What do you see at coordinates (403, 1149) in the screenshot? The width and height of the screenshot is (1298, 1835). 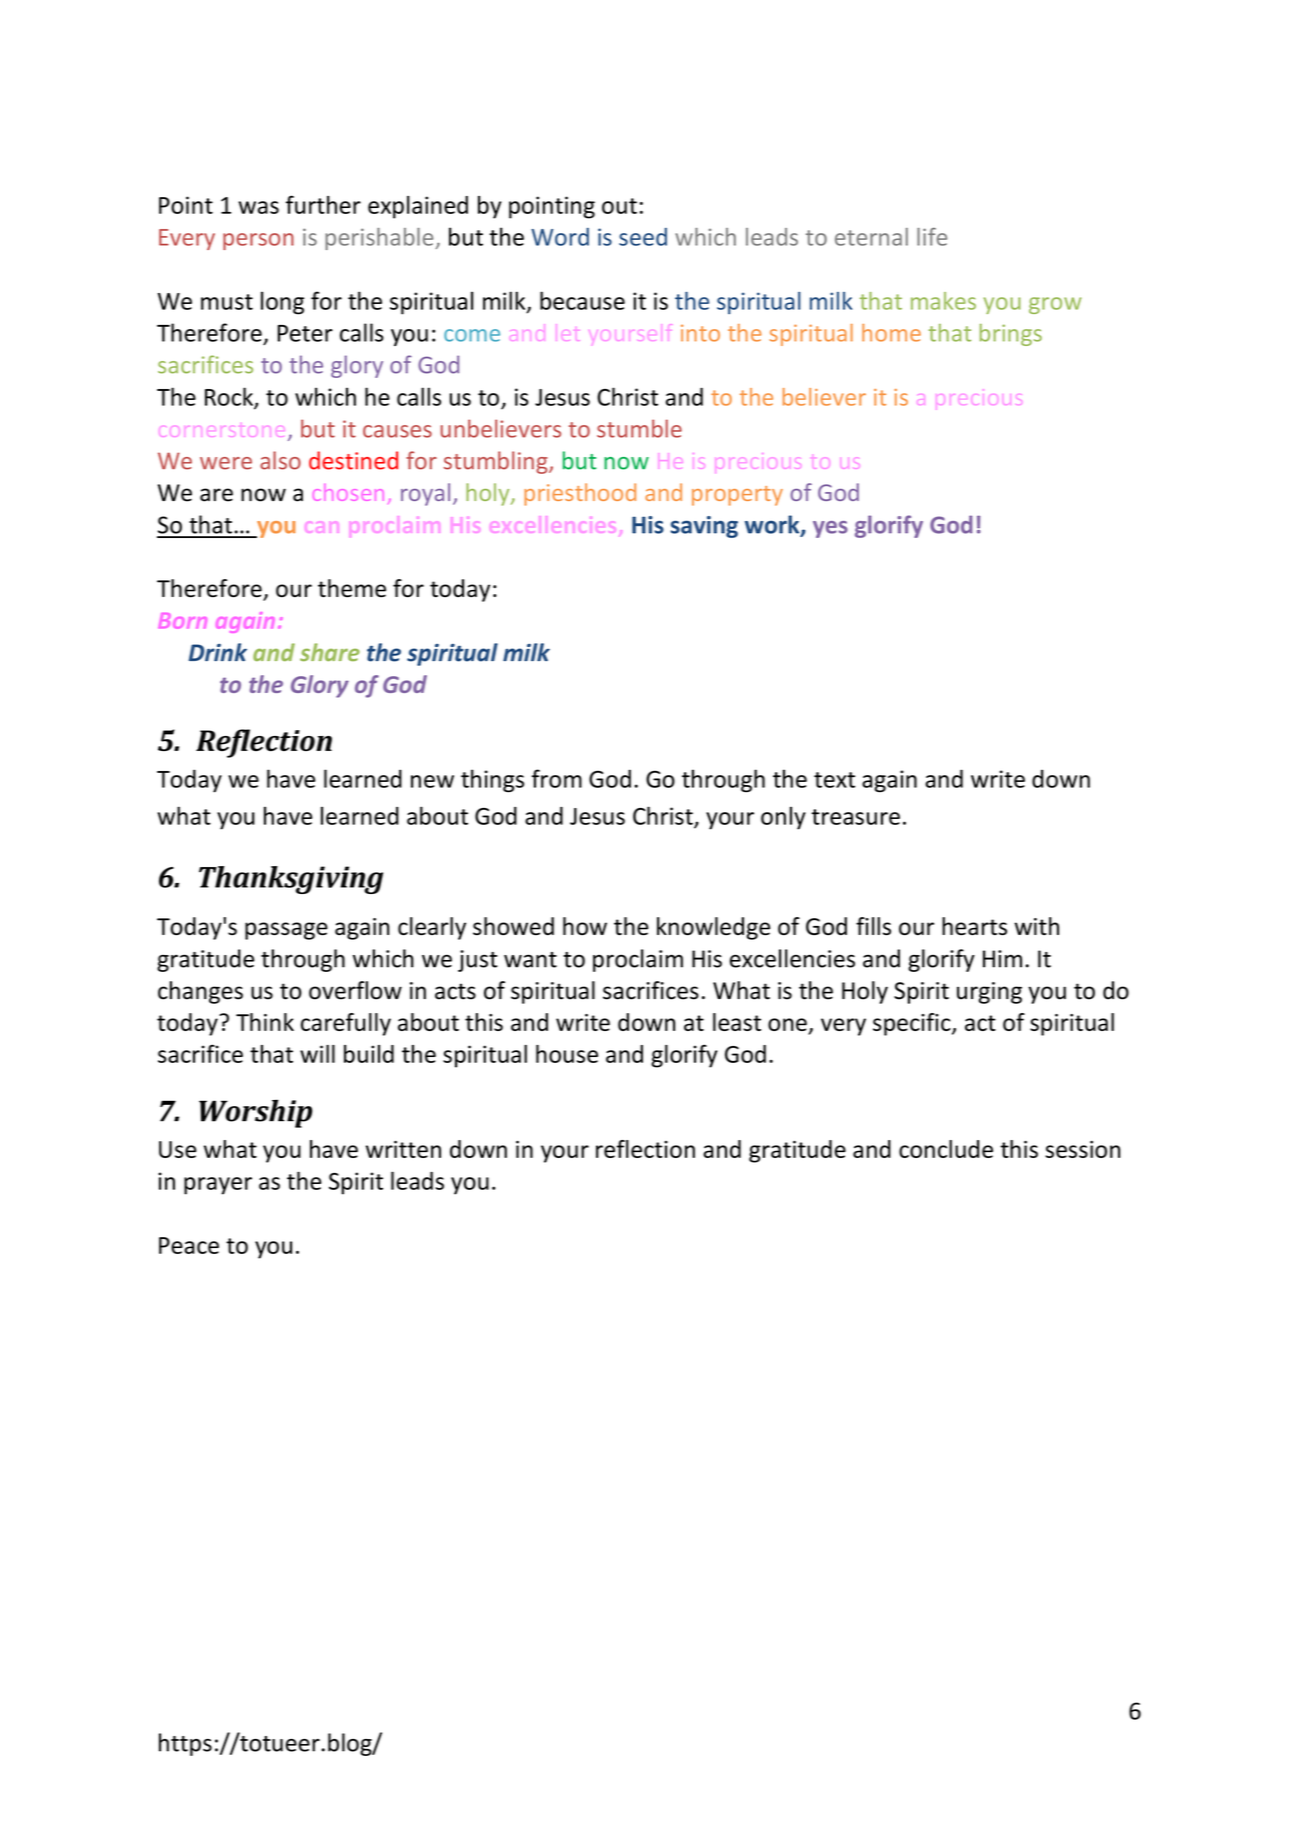 I see `written` at bounding box center [403, 1149].
